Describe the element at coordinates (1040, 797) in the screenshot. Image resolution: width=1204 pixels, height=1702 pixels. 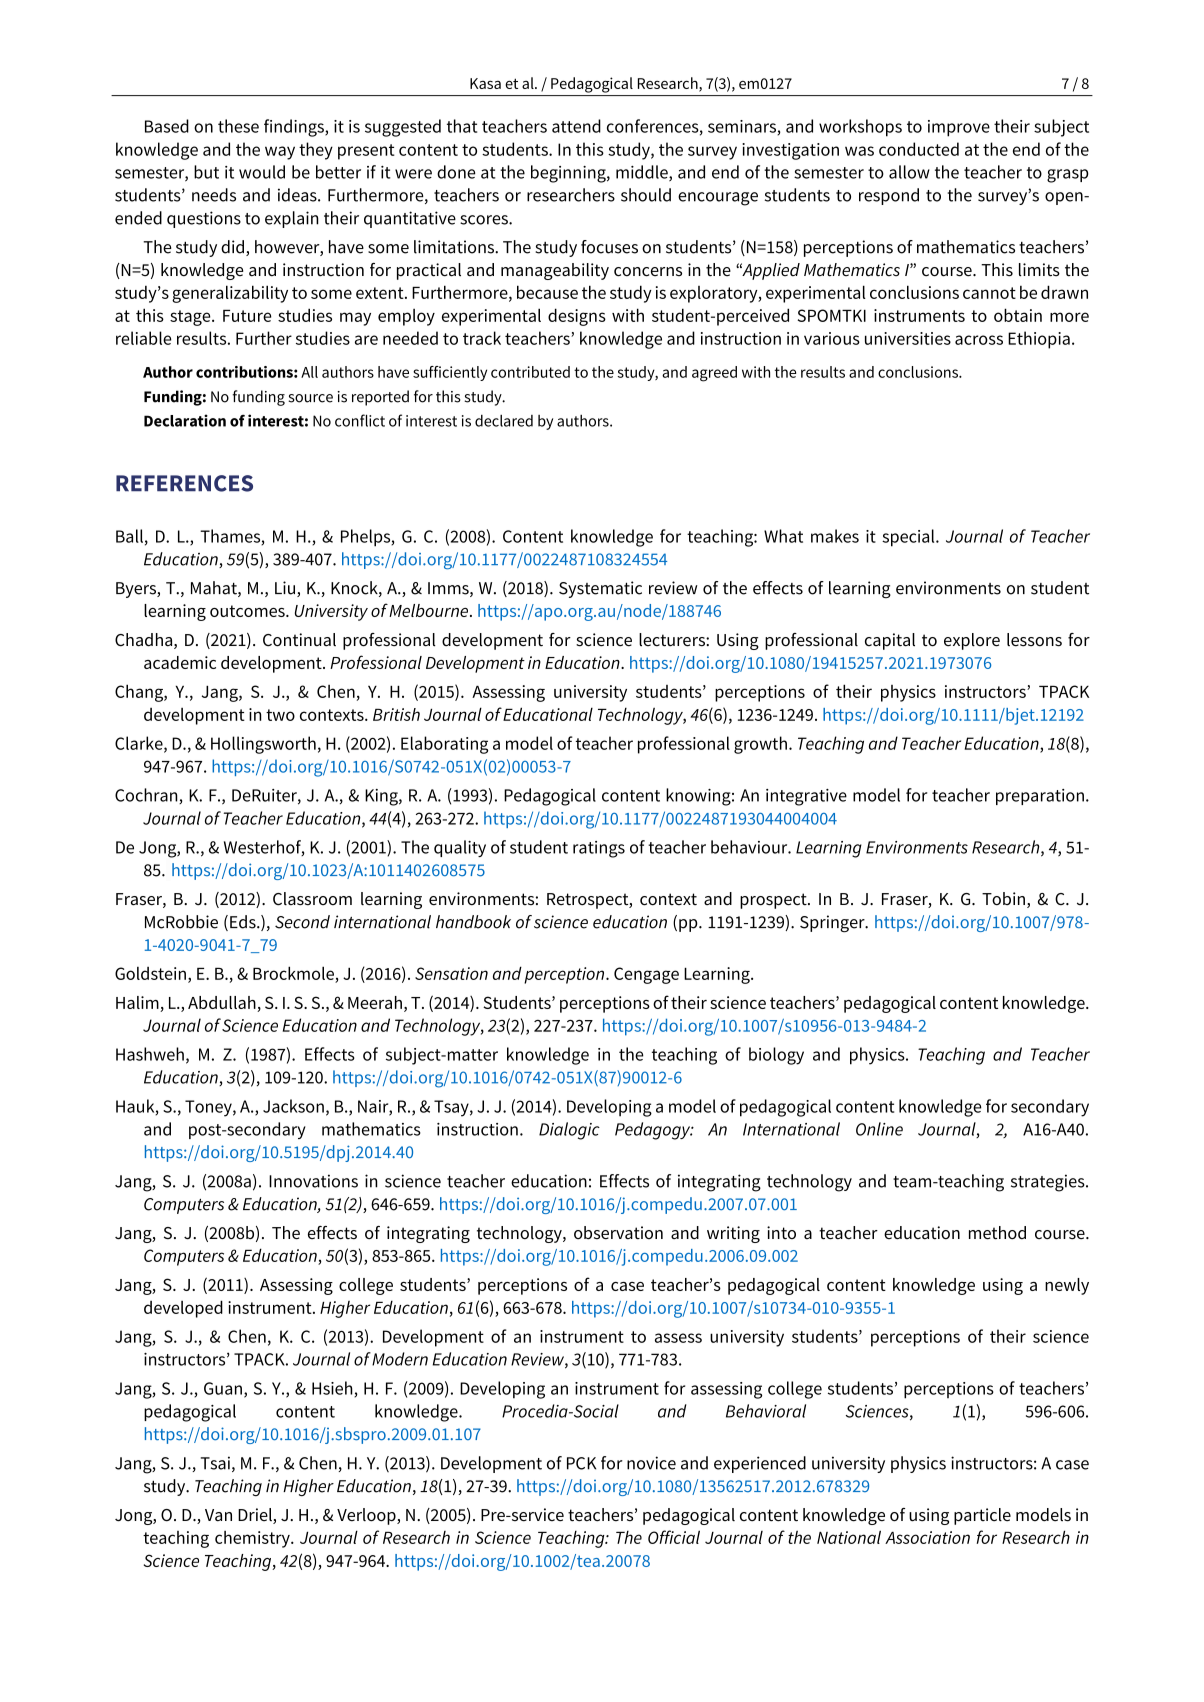
I see `preparation` at that location.
